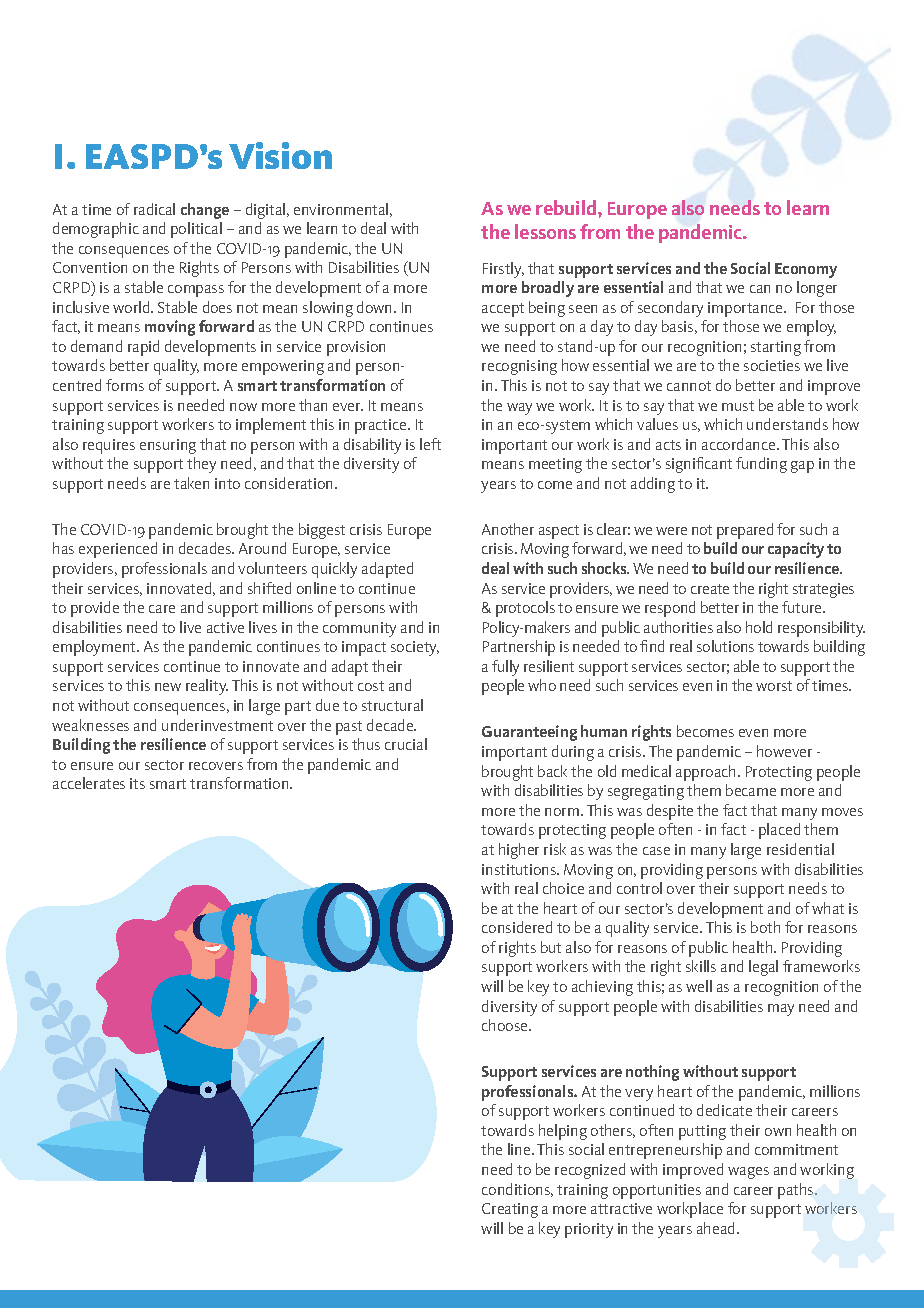 The width and height of the image is (924, 1308). I want to click on left, so click(430, 444).
